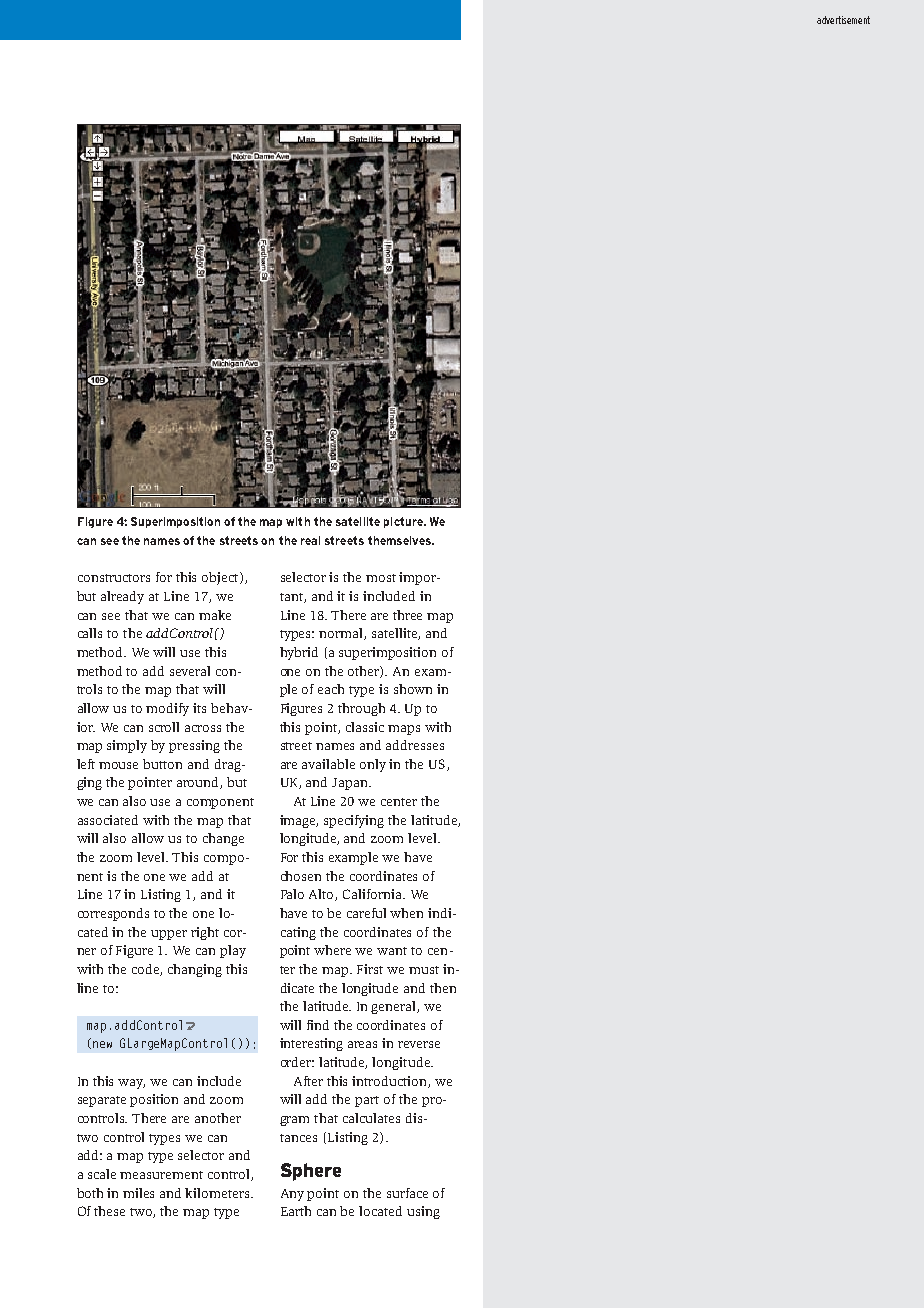  Describe the element at coordinates (161, 1175) in the screenshot. I see `measurement` at that location.
